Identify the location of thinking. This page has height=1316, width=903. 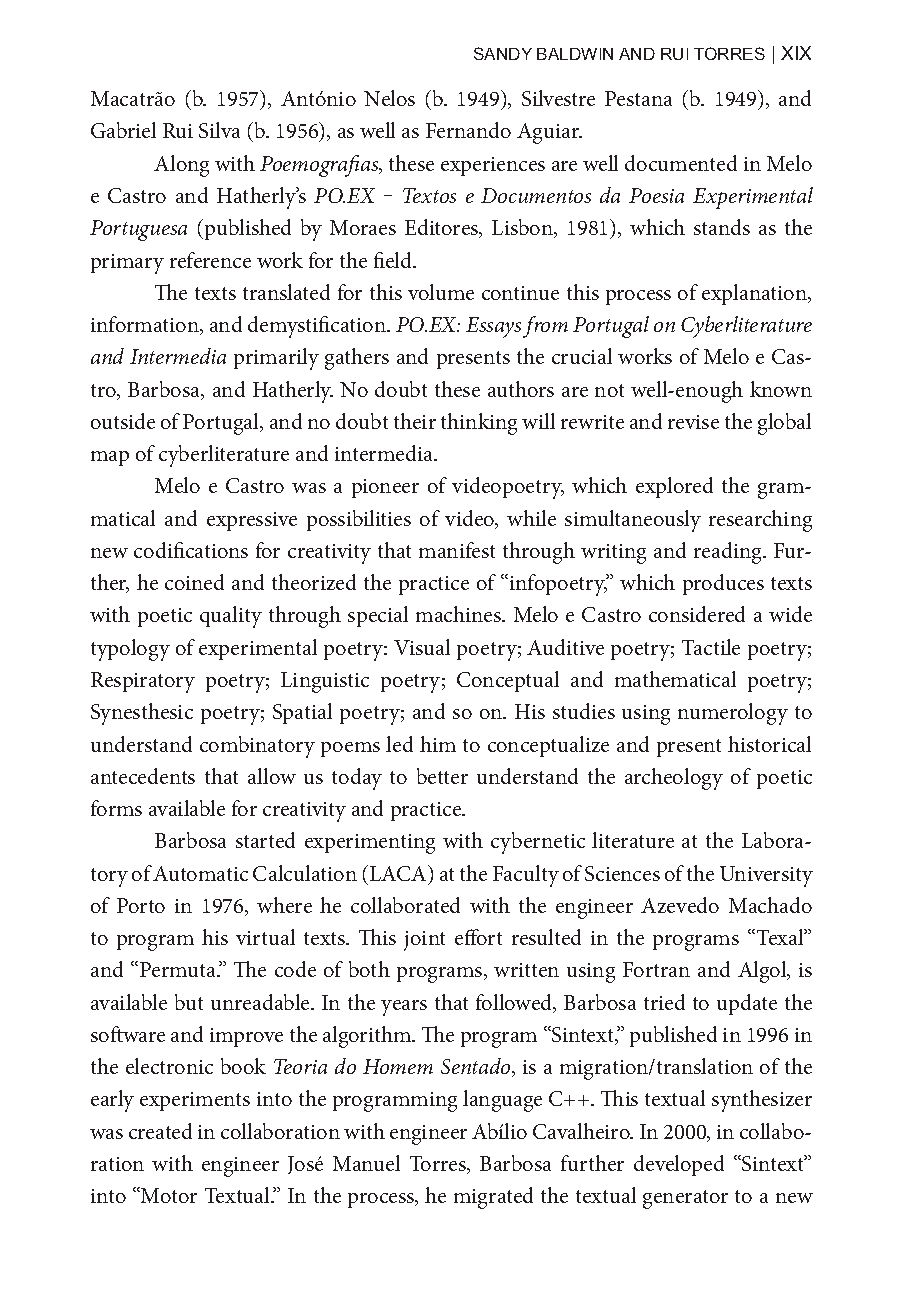
(479, 424).
